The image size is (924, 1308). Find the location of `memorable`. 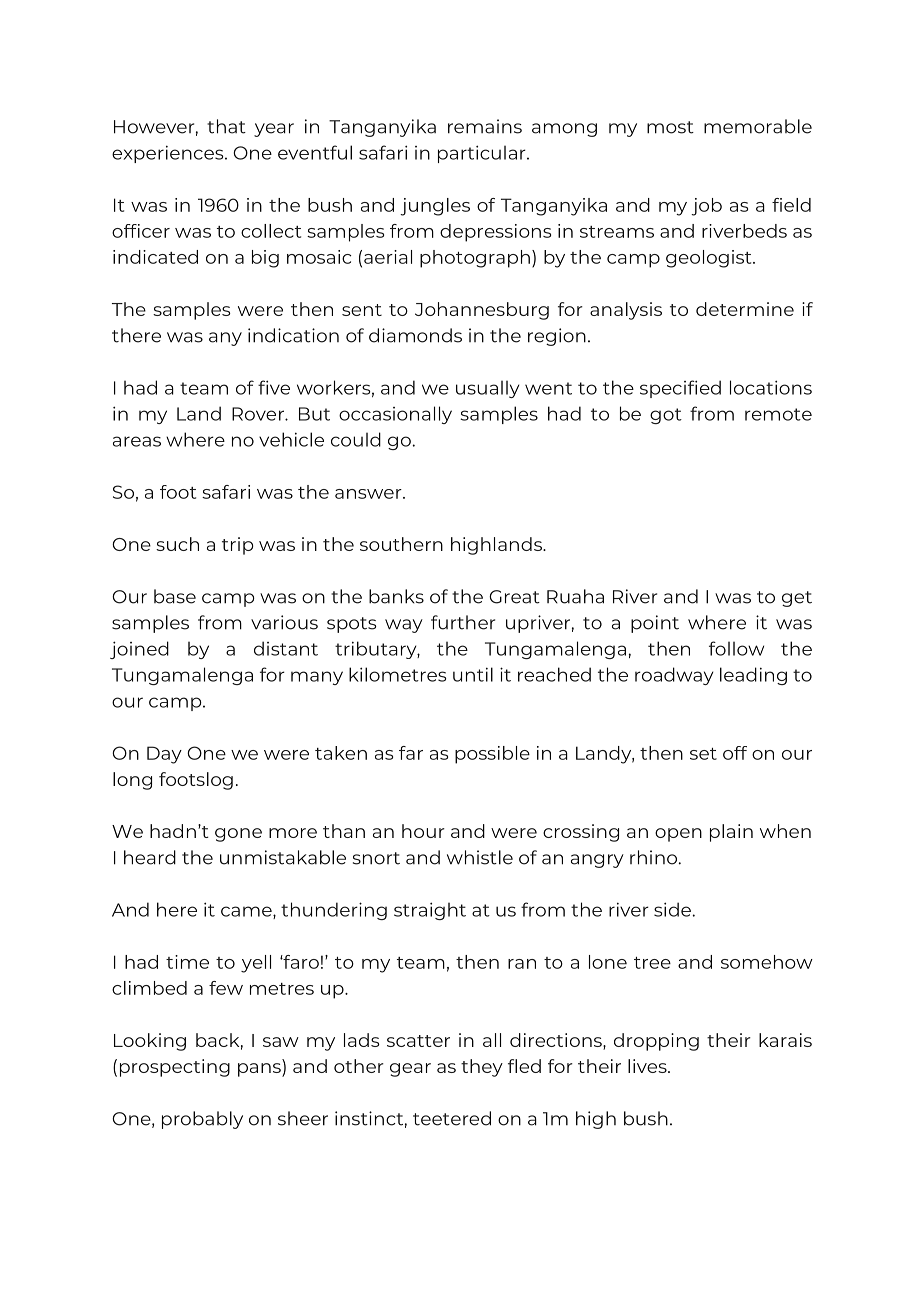

memorable is located at coordinates (758, 126).
